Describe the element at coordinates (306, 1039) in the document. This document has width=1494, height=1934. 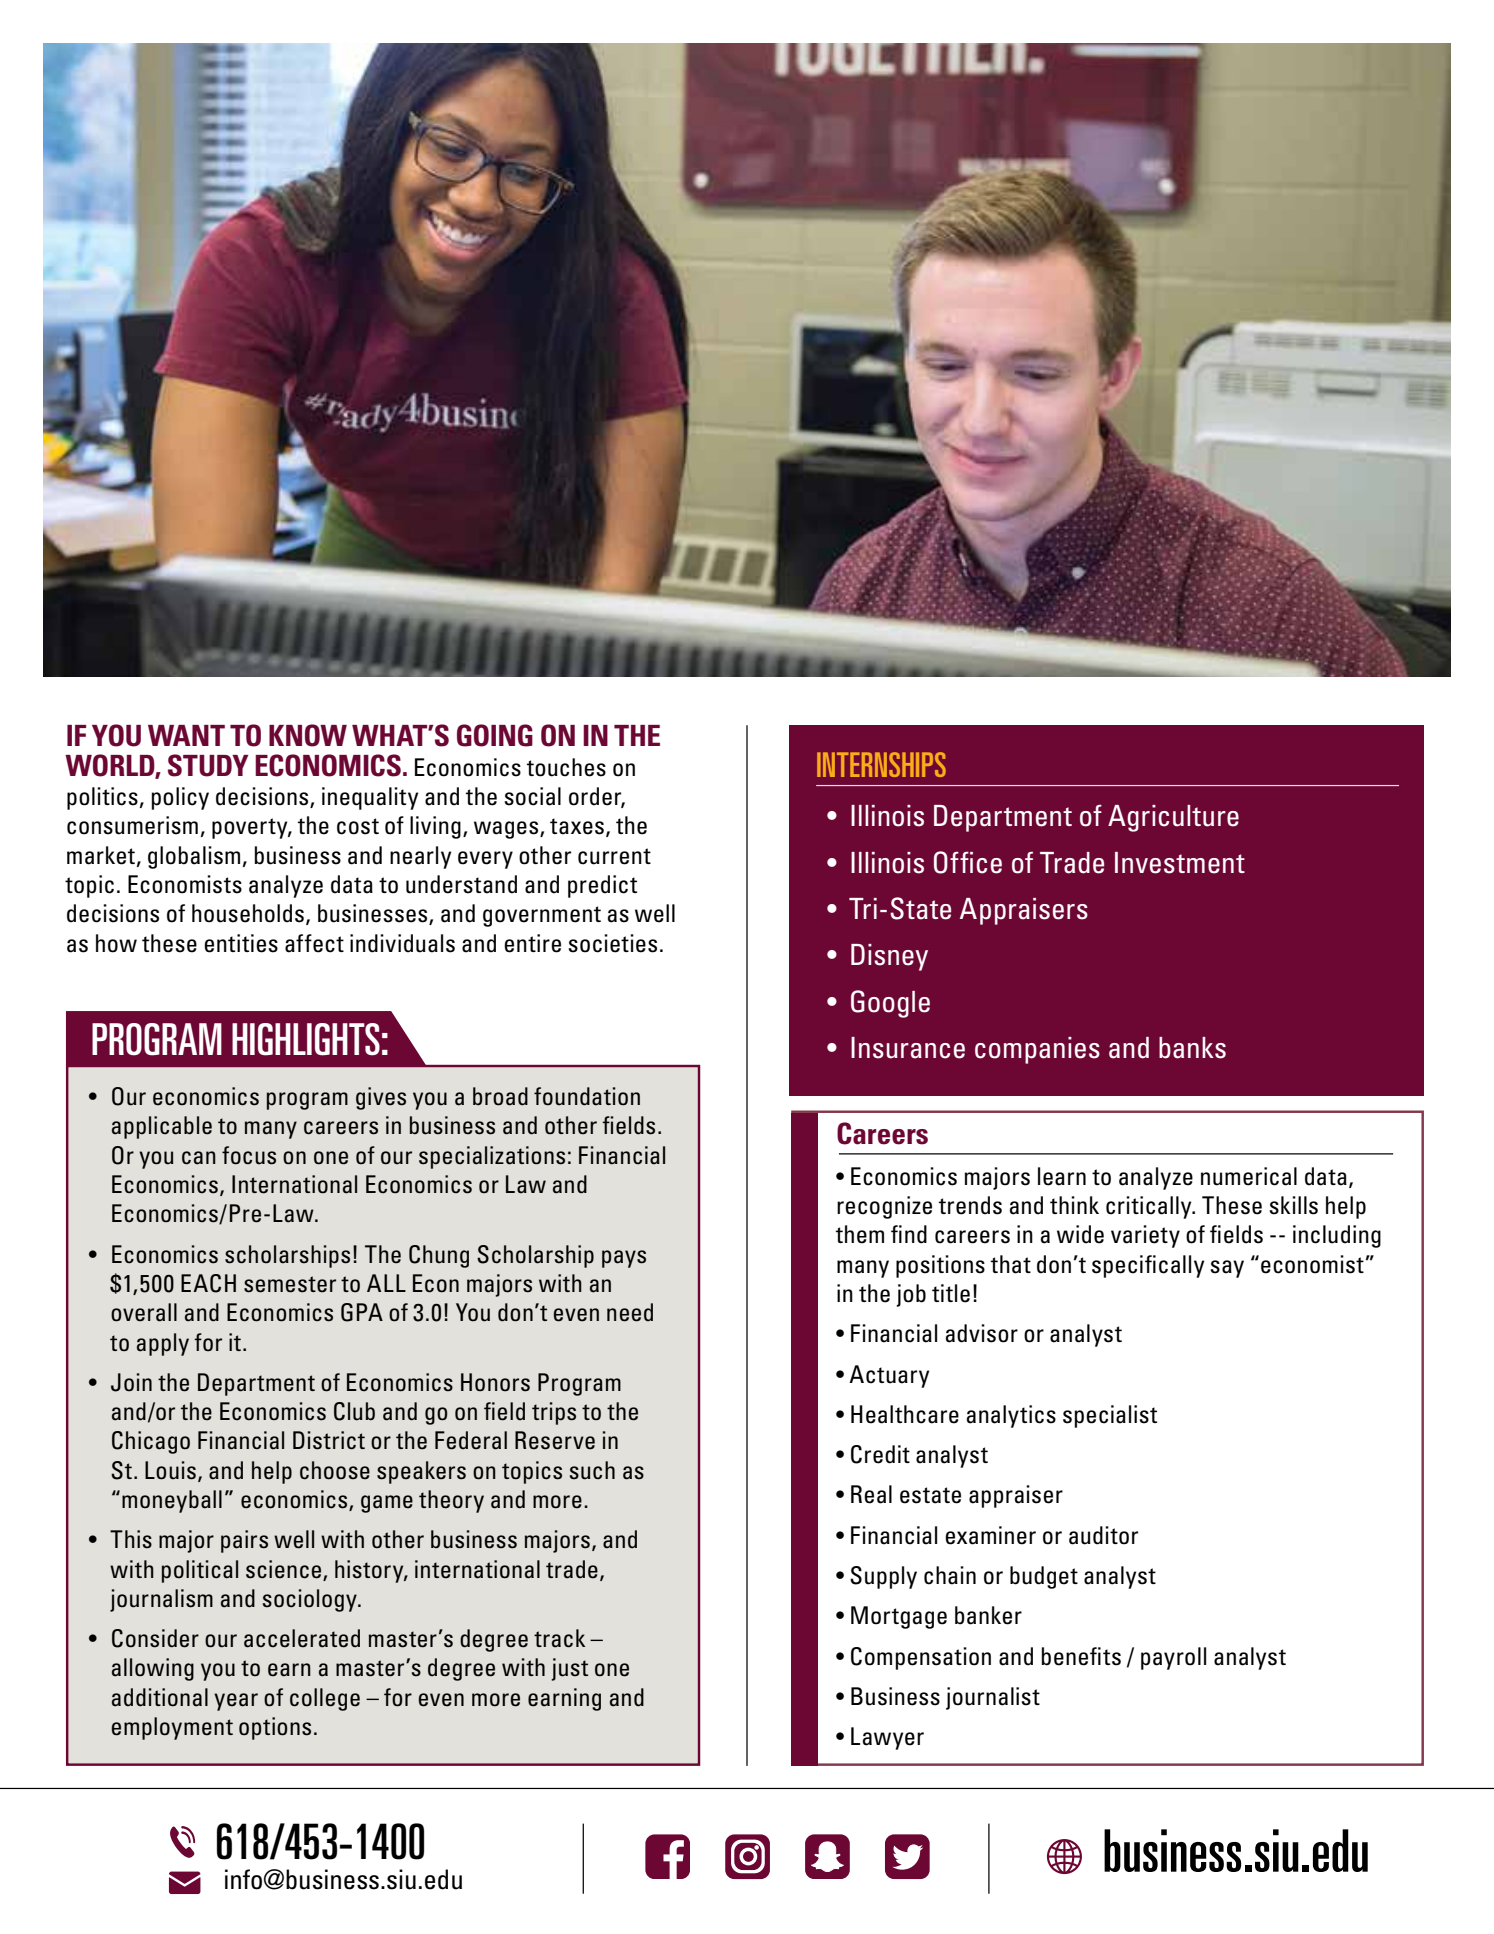
I see `HIGHLIGHTS` at that location.
